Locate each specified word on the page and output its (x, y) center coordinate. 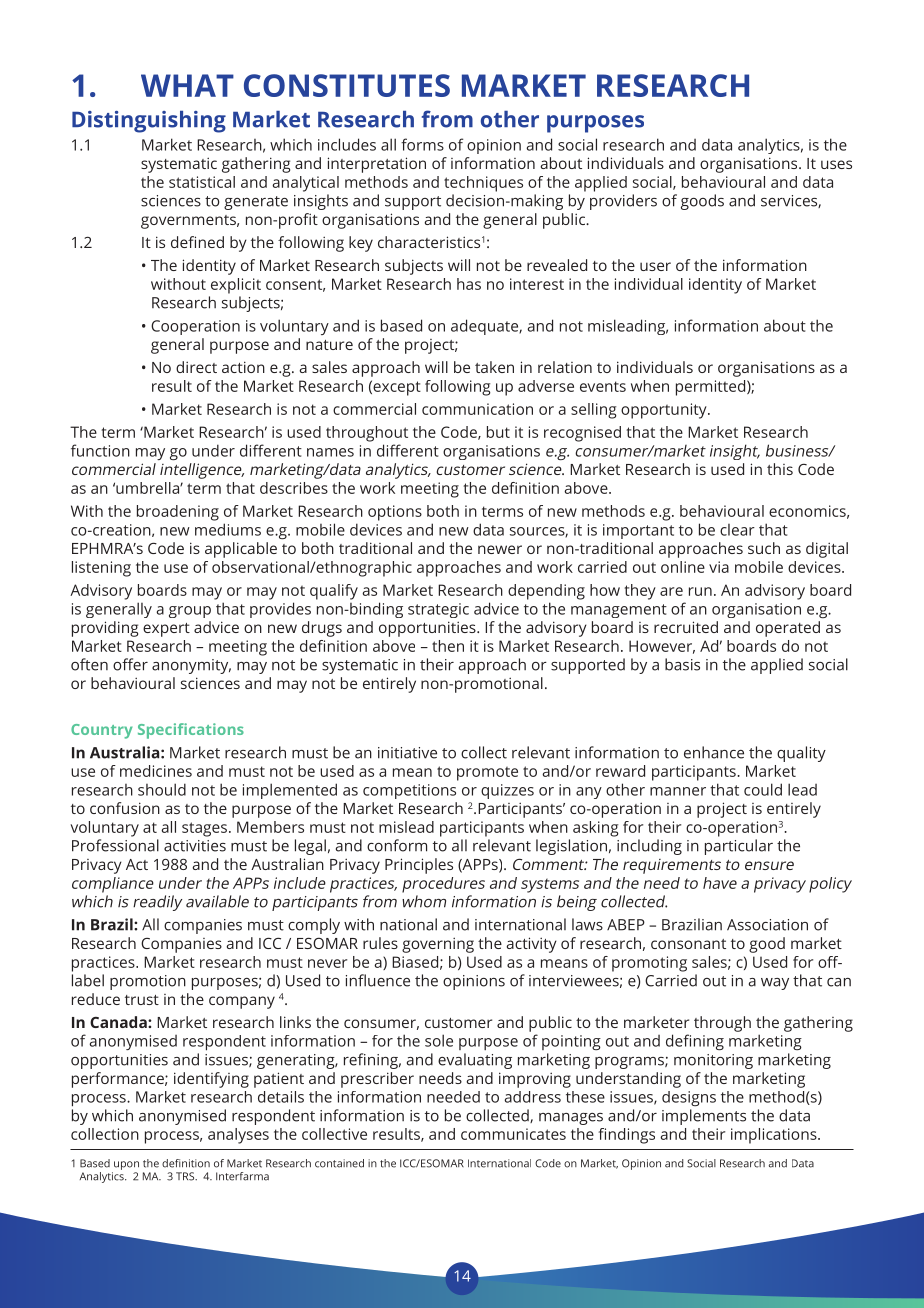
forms (422, 144)
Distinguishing (149, 122)
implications (775, 1136)
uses (836, 164)
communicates (513, 1134)
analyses (238, 1136)
